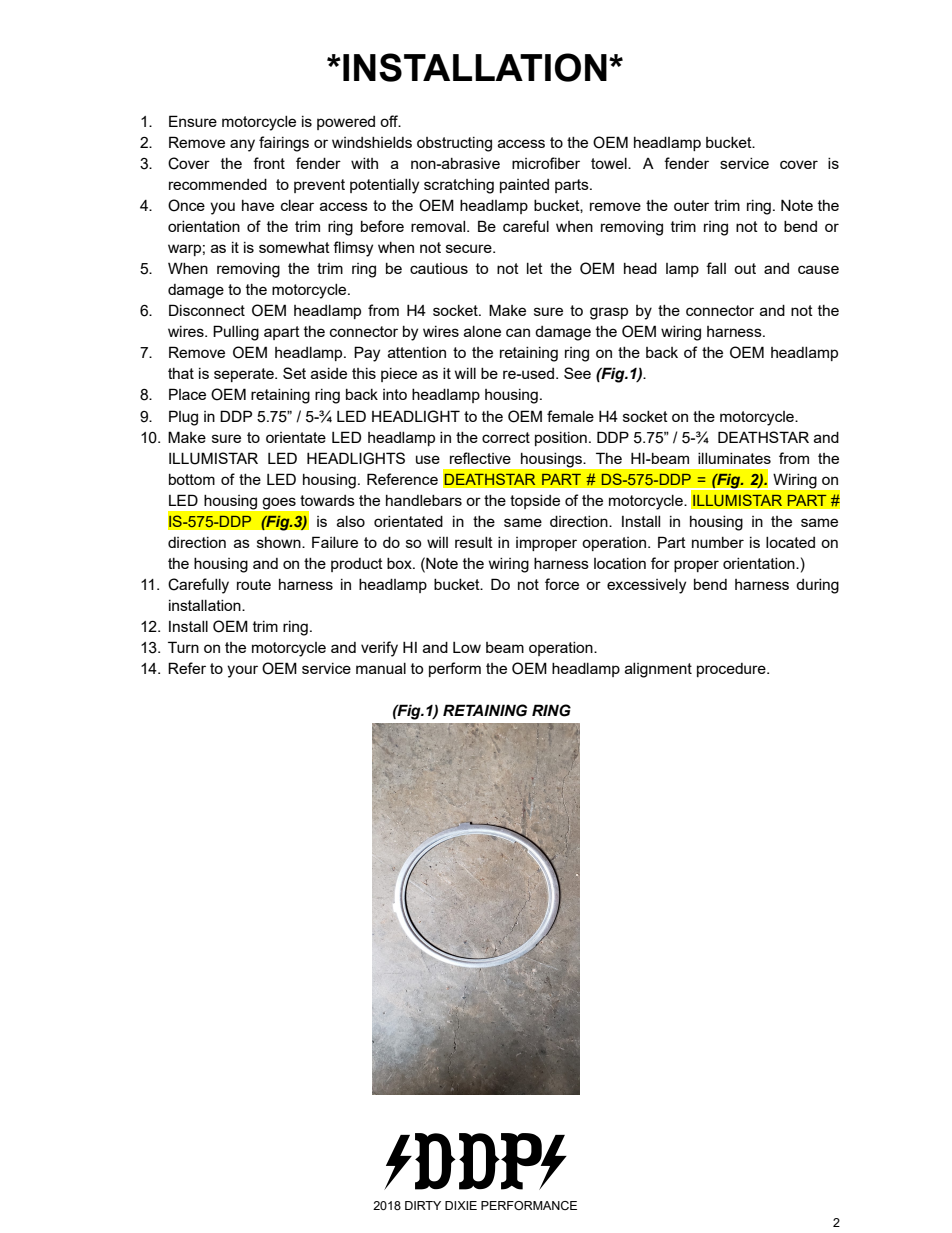  What do you see at coordinates (691, 205) in the image?
I see `outer` at bounding box center [691, 205].
